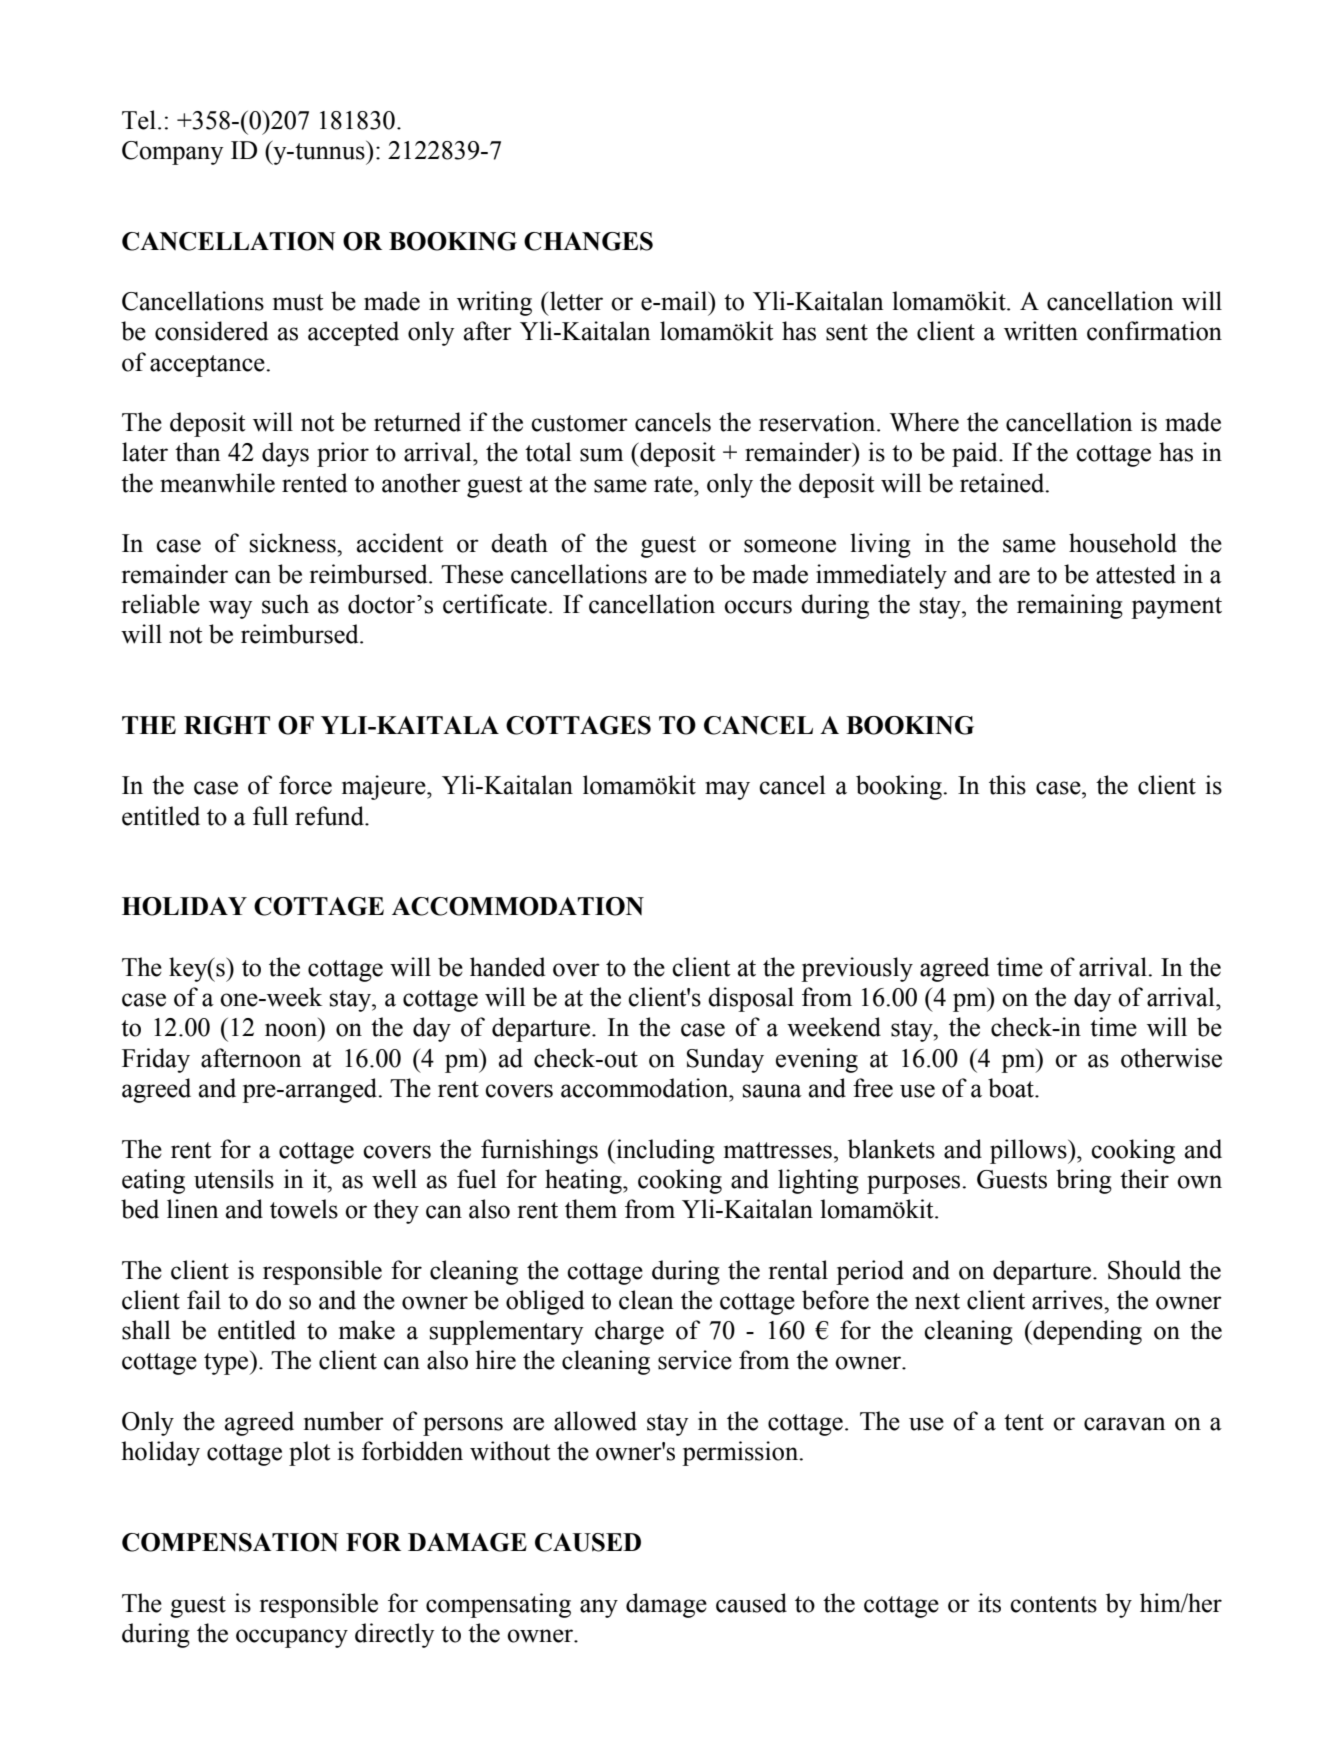 The width and height of the page is (1342, 1737). Describe the element at coordinates (294, 543) in the page. I see `sickness` at that location.
